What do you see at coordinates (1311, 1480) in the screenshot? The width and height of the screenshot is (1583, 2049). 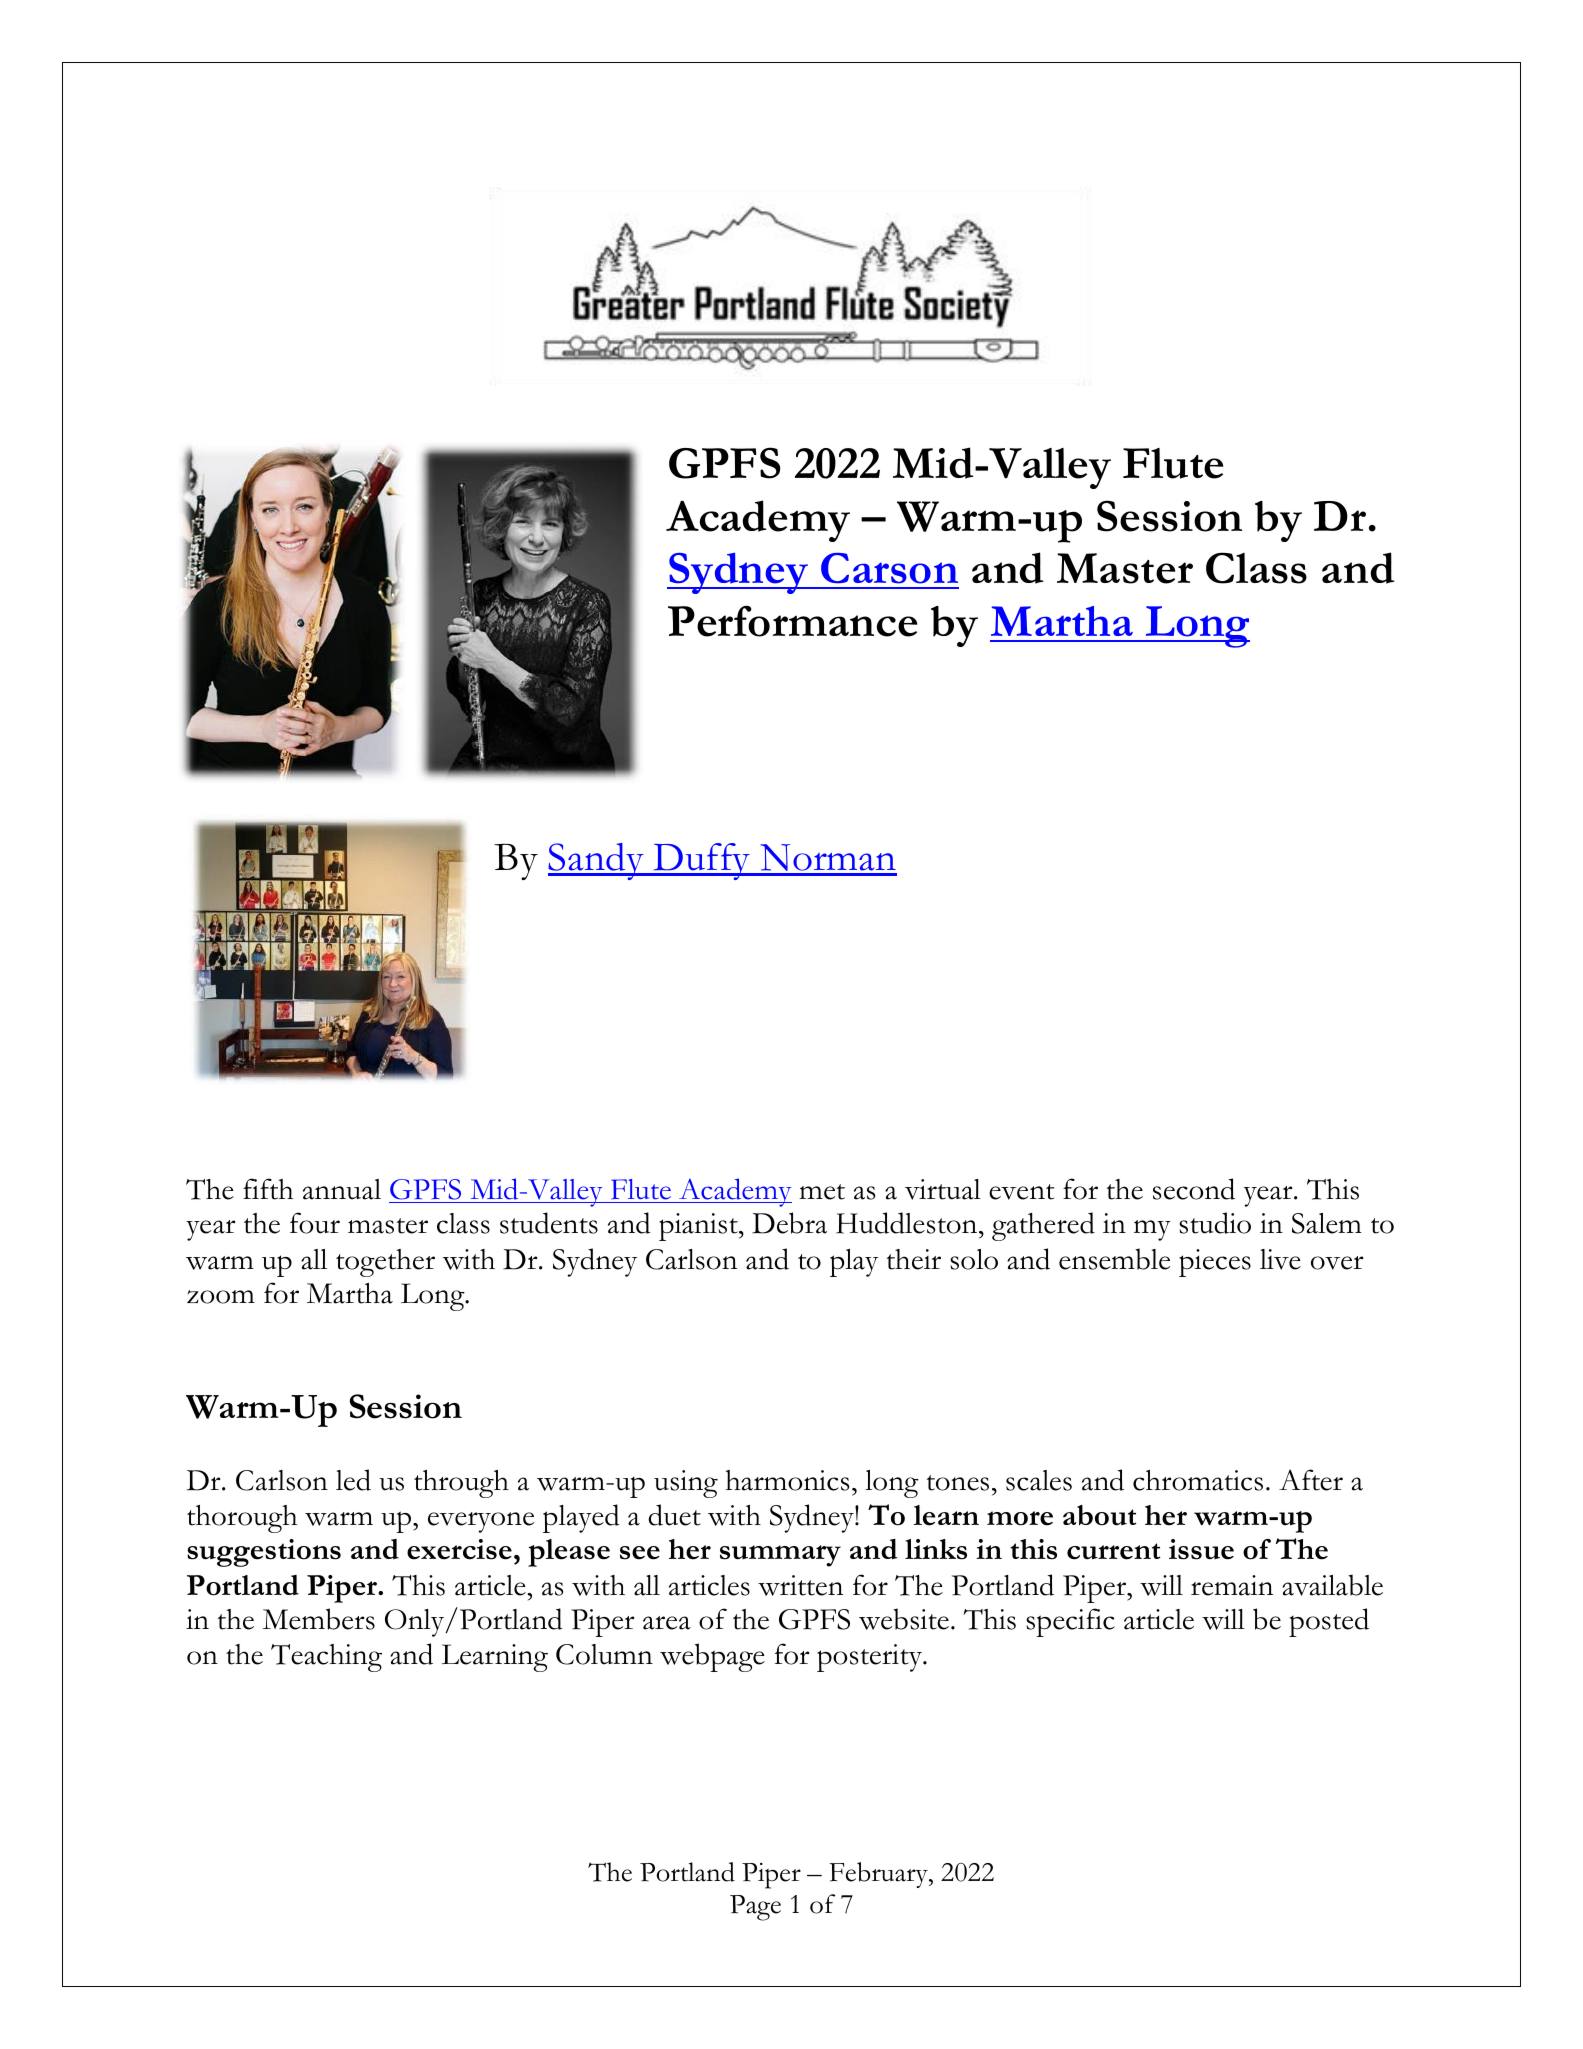 I see `After` at bounding box center [1311, 1480].
